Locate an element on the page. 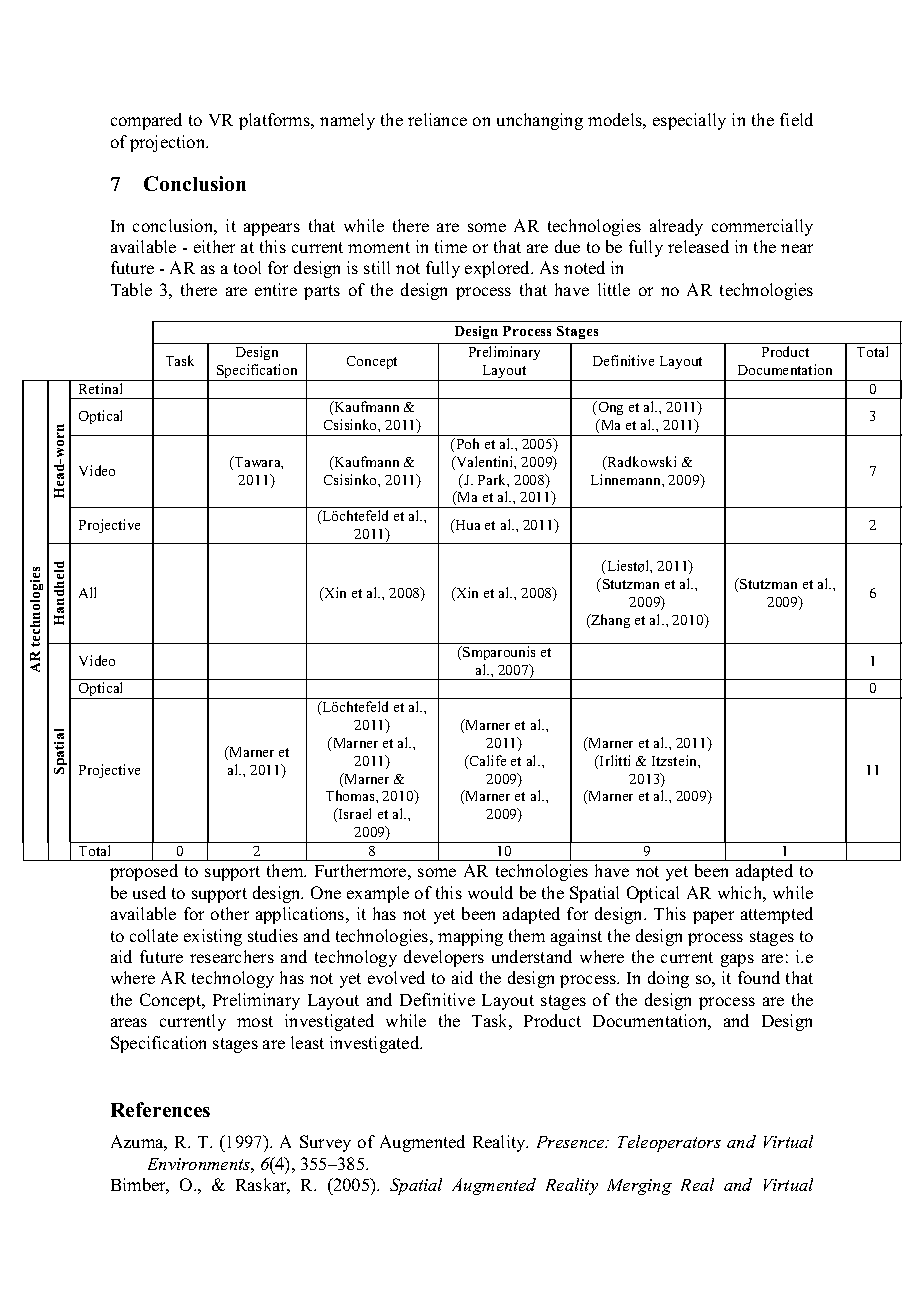 Image resolution: width=924 pixels, height=1308 pixels. Zhang is located at coordinates (609, 621).
